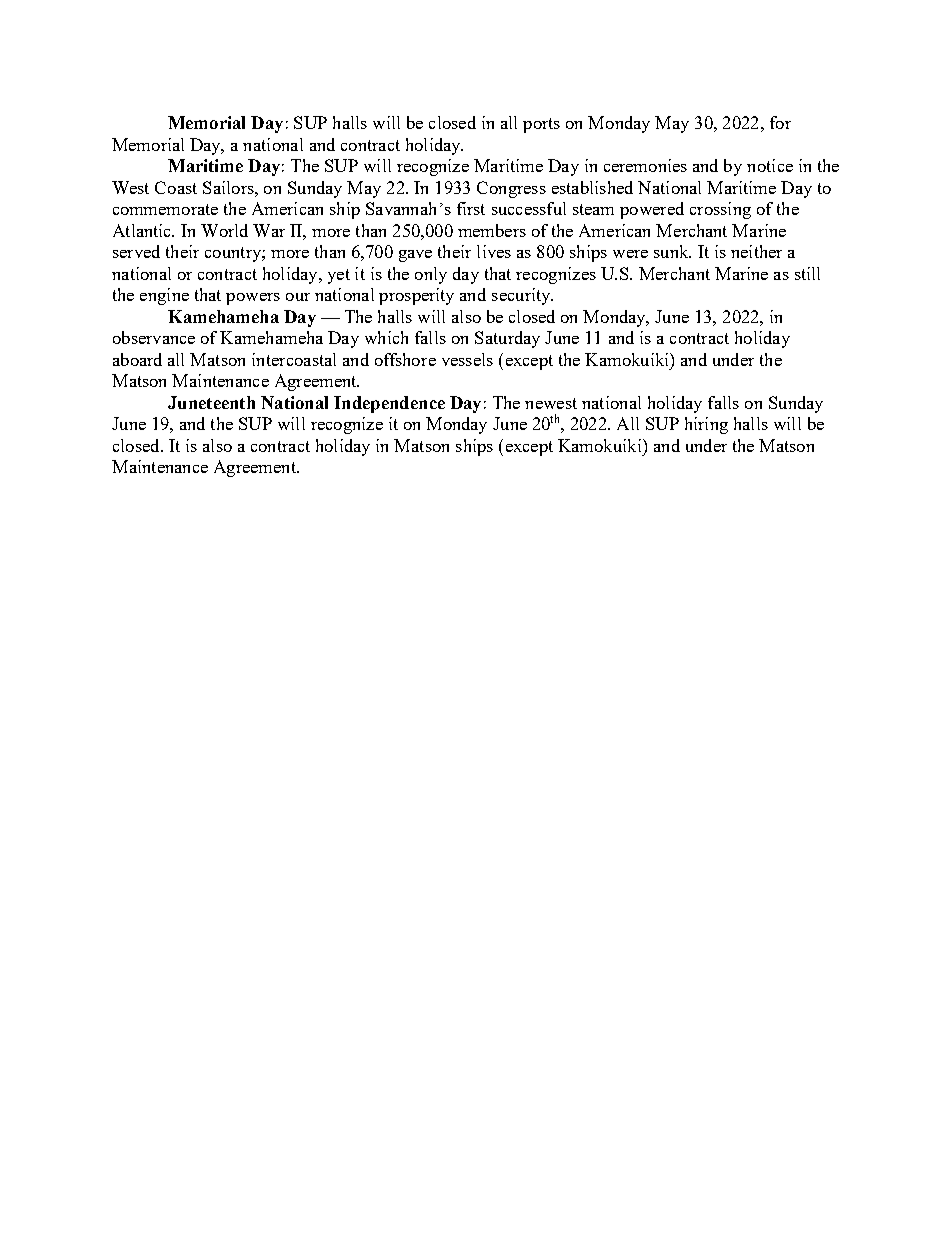 The width and height of the document is (952, 1233). What do you see at coordinates (224, 230) in the document?
I see `World` at bounding box center [224, 230].
